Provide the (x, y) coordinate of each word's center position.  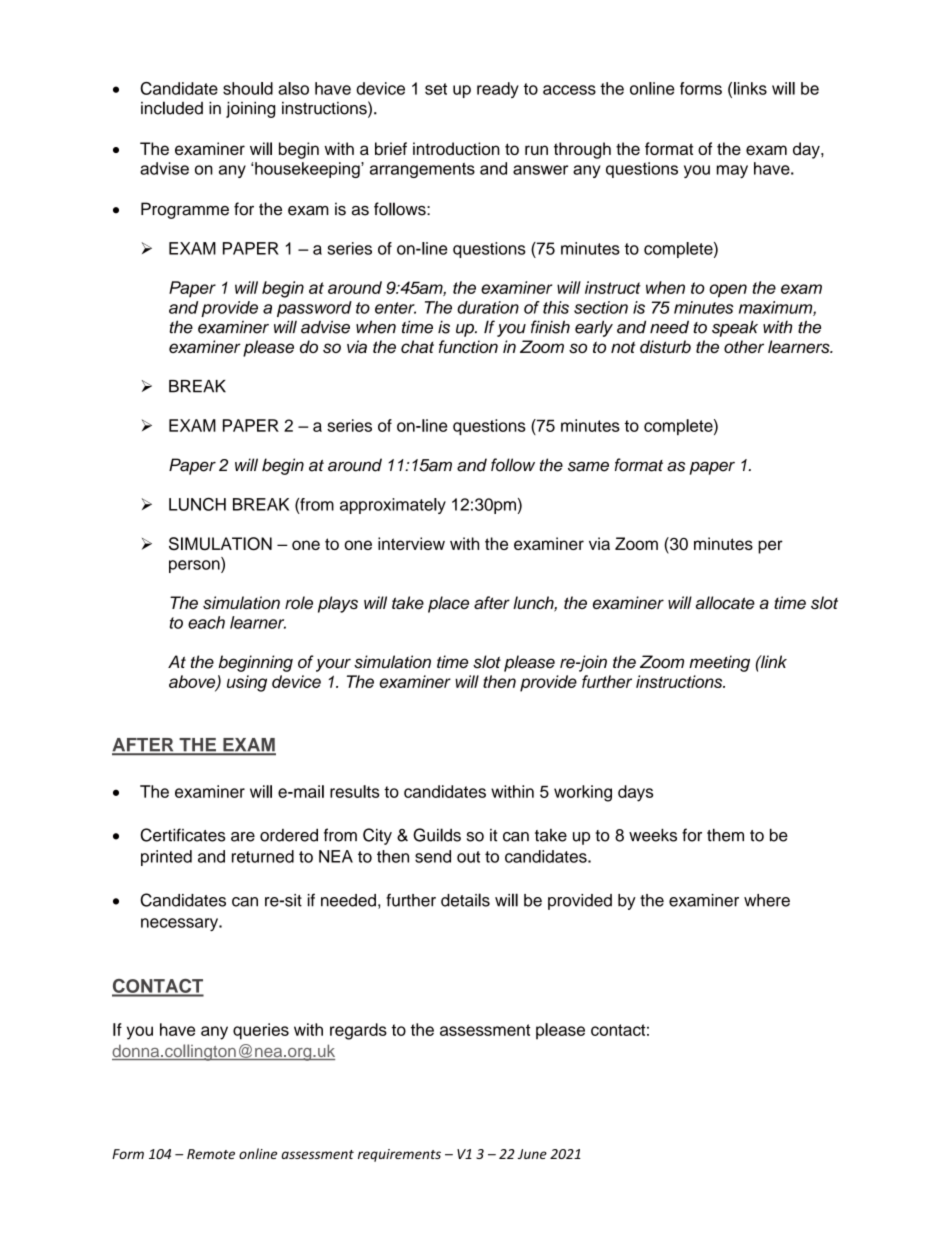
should (248, 88)
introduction (456, 148)
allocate (725, 602)
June (532, 1154)
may (732, 171)
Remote (211, 1154)
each (206, 622)
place (448, 604)
